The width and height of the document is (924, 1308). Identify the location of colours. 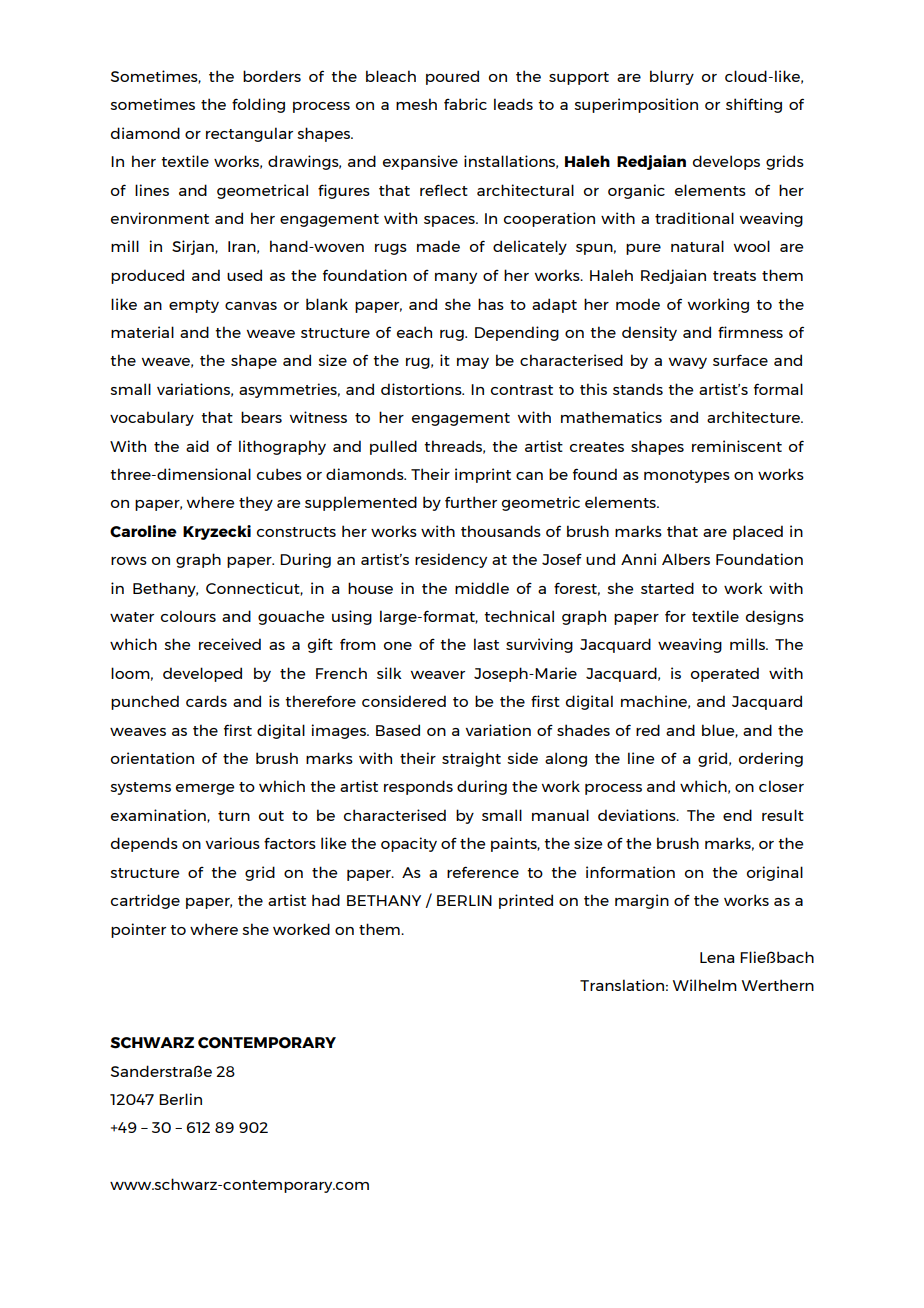
(188, 616).
